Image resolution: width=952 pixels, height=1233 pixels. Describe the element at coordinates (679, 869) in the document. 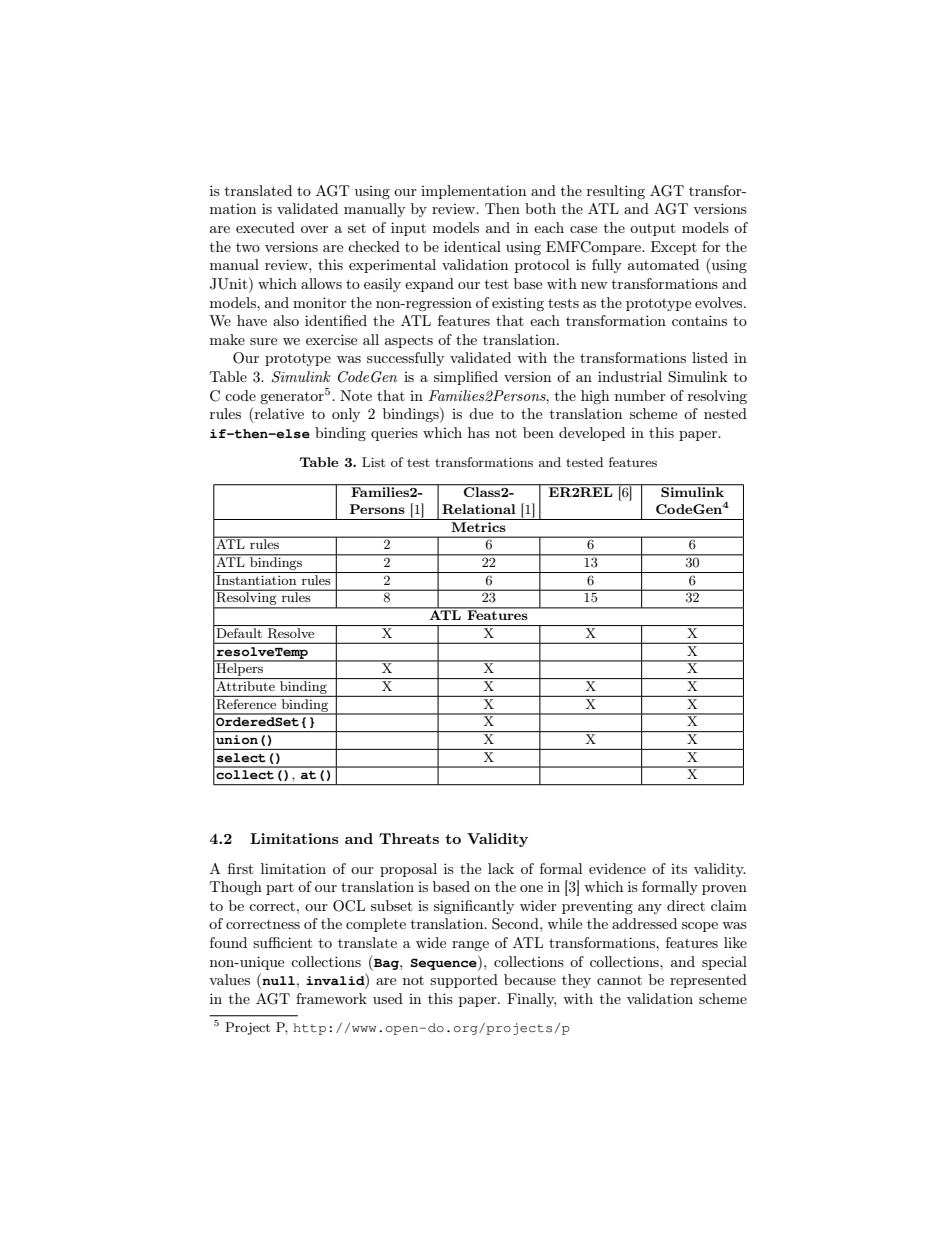

I see `its` at that location.
